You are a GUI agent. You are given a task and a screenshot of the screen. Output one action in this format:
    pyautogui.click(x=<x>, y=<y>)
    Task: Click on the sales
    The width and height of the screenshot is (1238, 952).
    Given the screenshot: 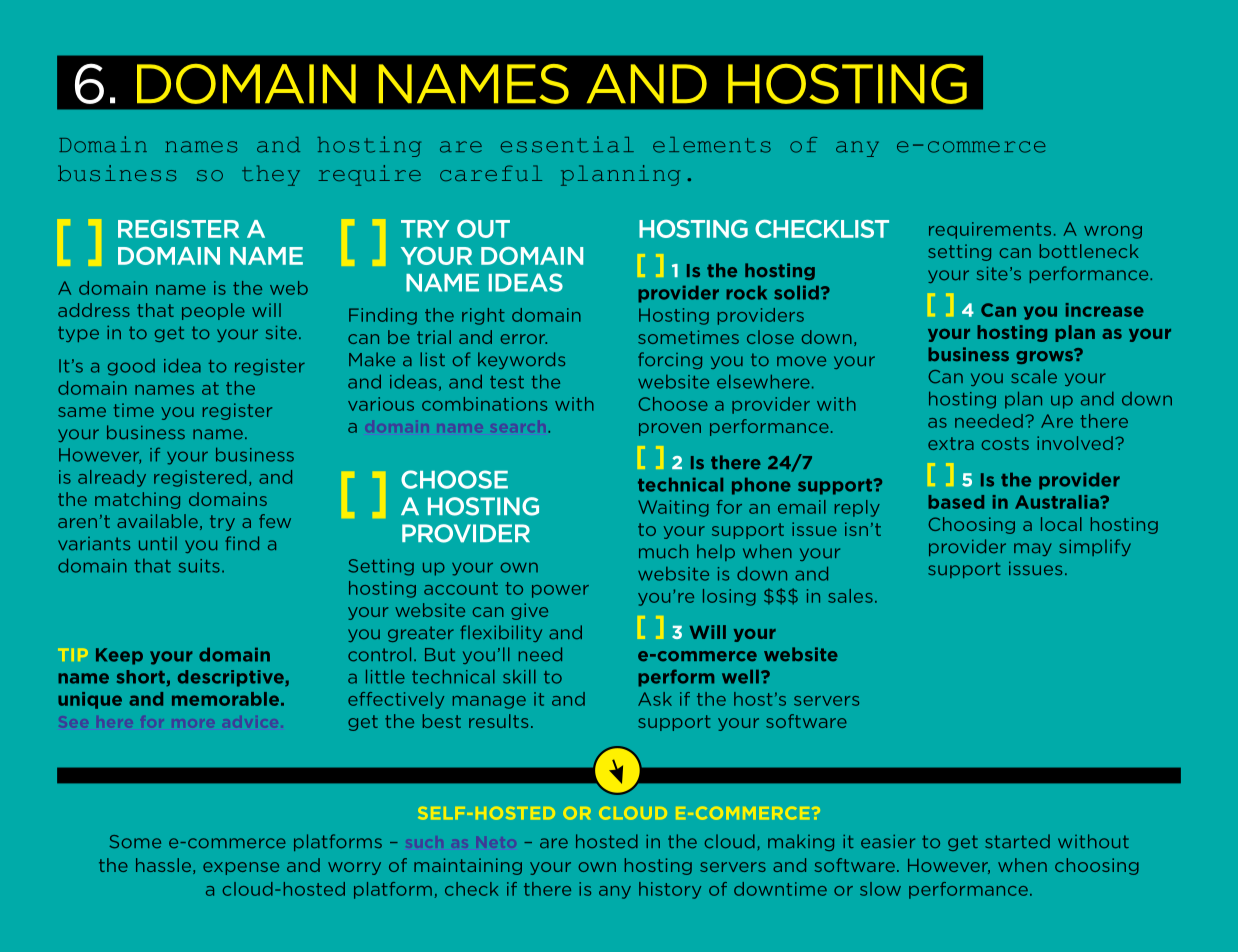 What is the action you would take?
    pyautogui.click(x=850, y=596)
